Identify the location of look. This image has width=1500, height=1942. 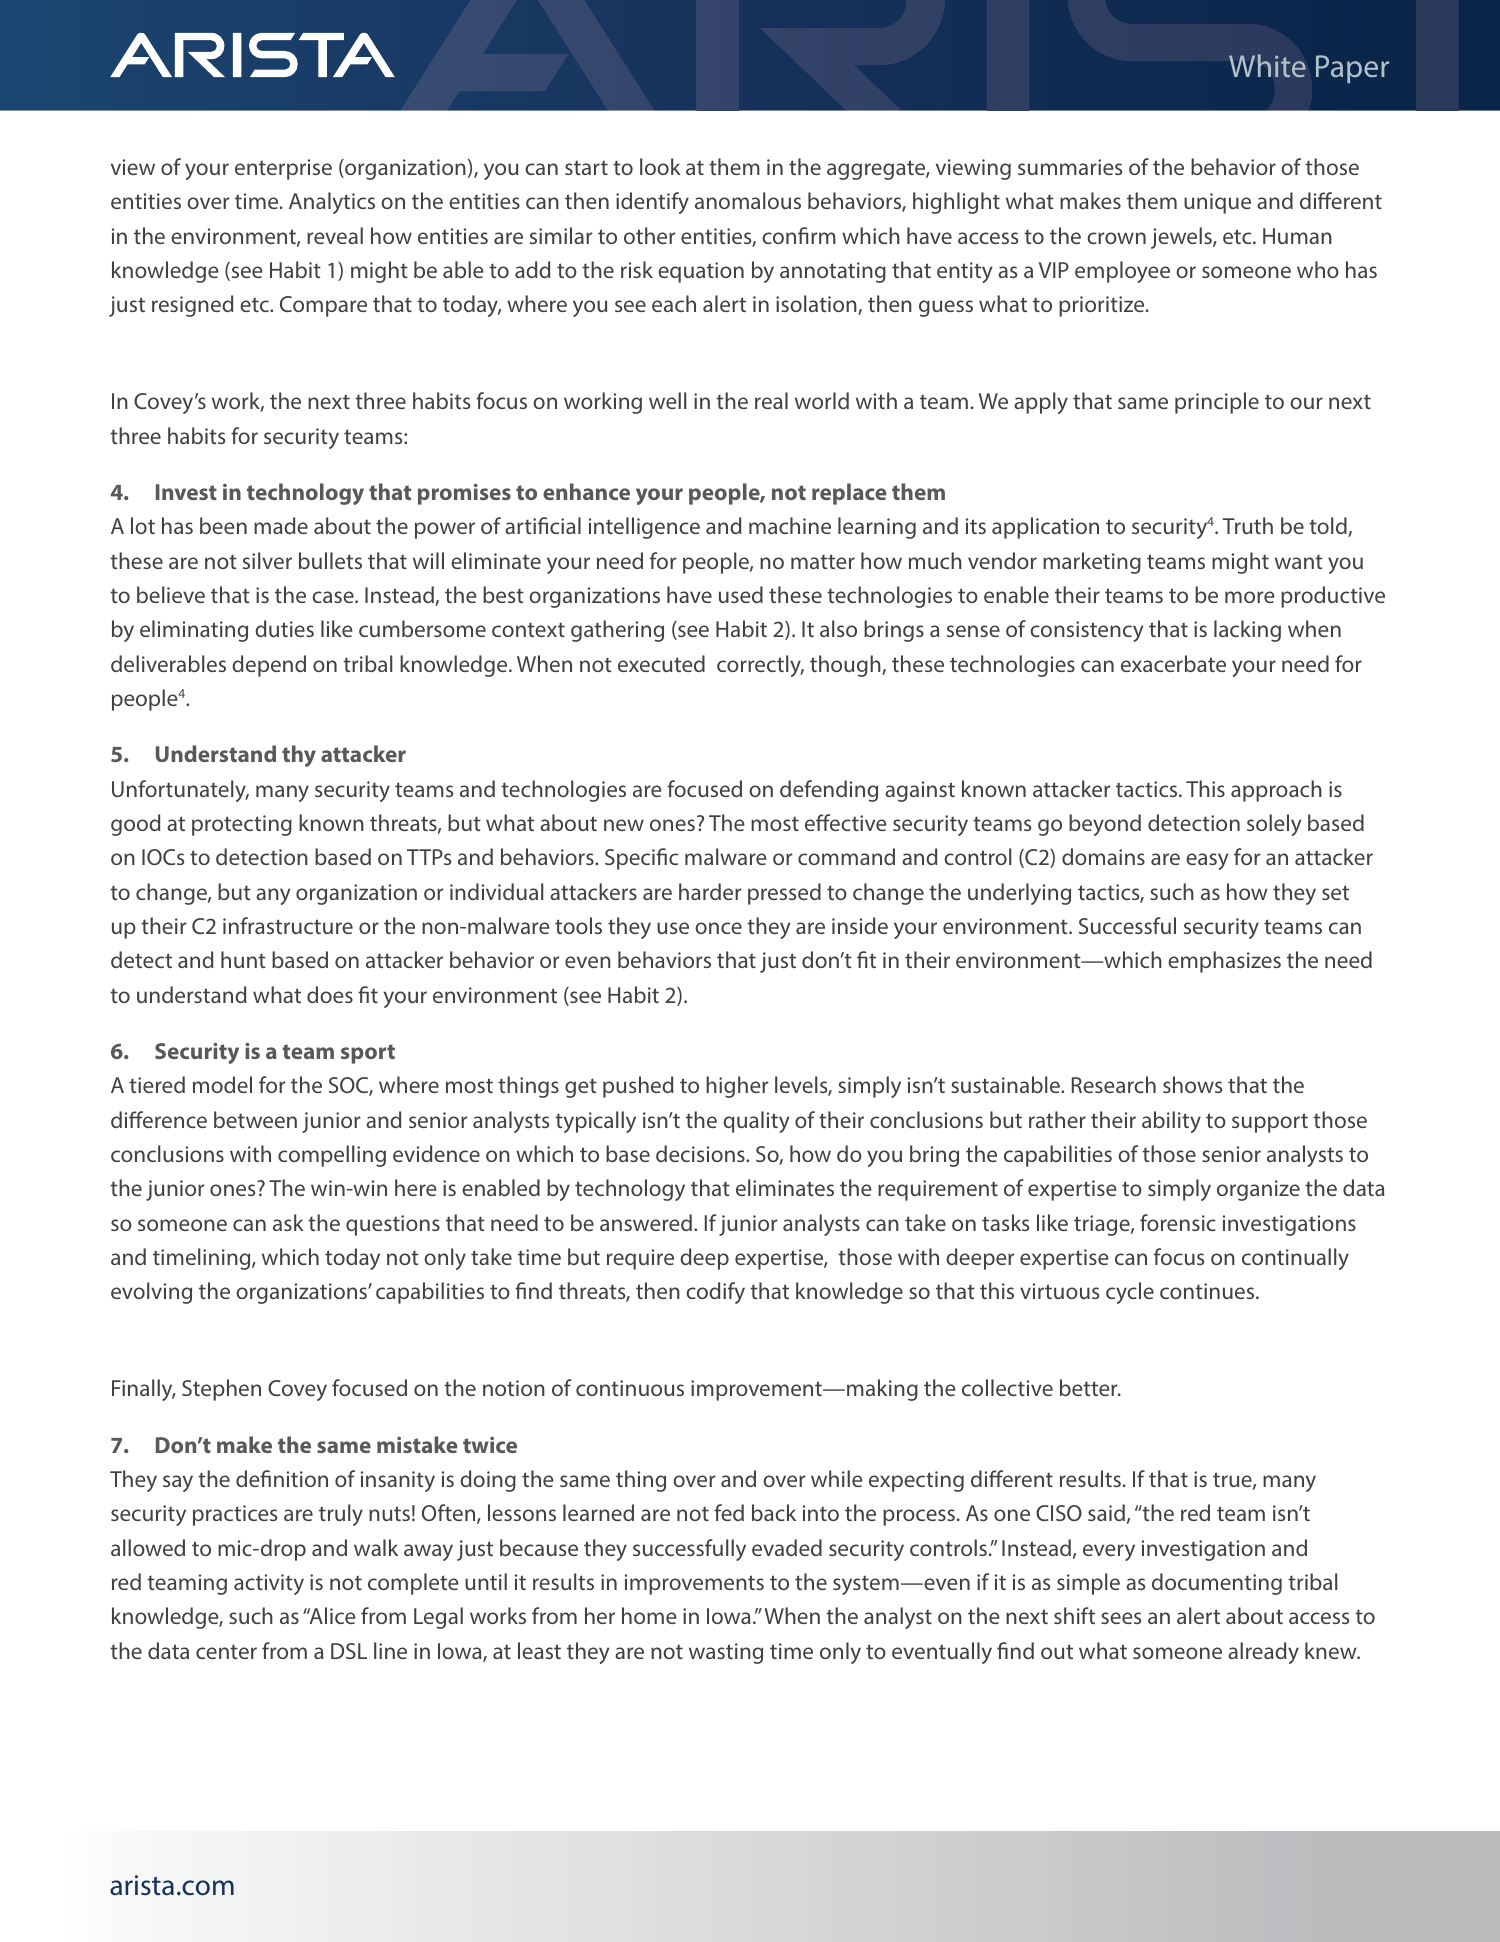
(660, 166).
